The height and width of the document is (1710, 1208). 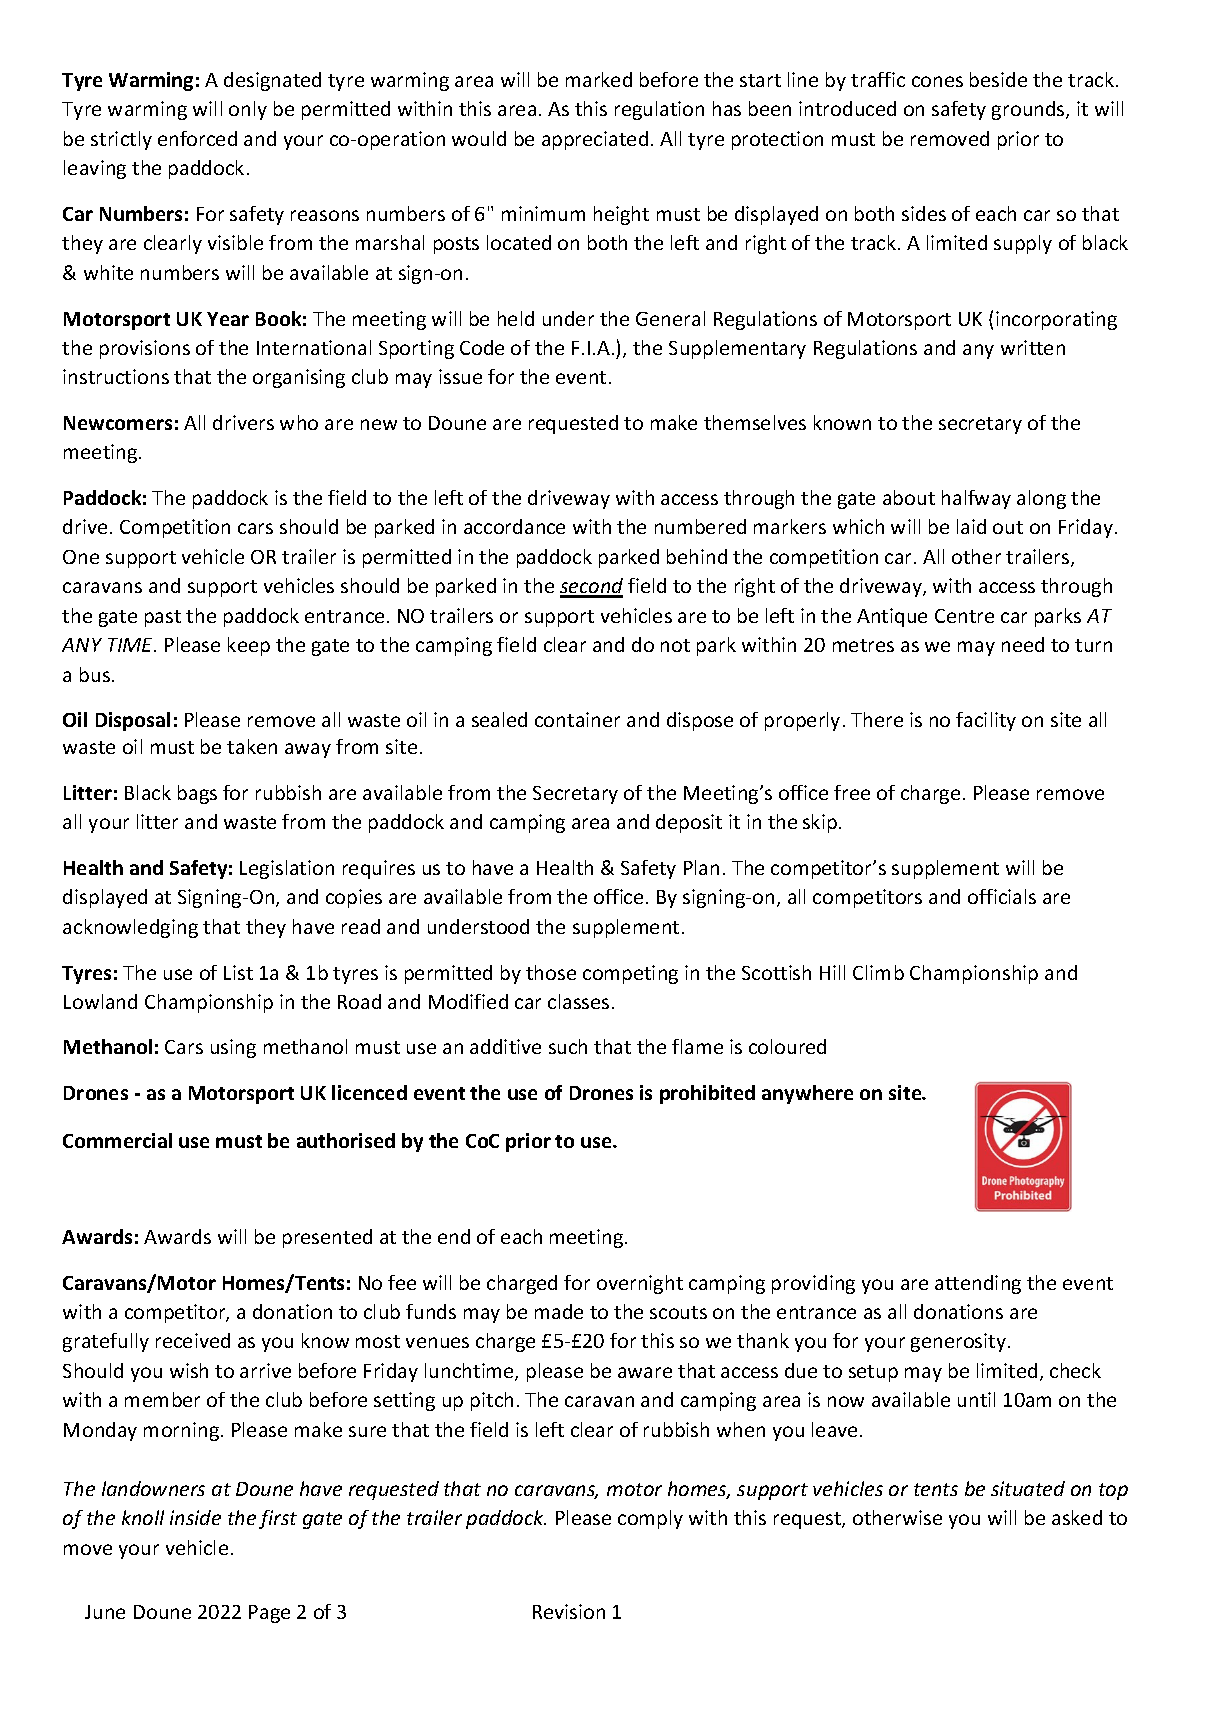 I want to click on inside, so click(x=195, y=1517).
